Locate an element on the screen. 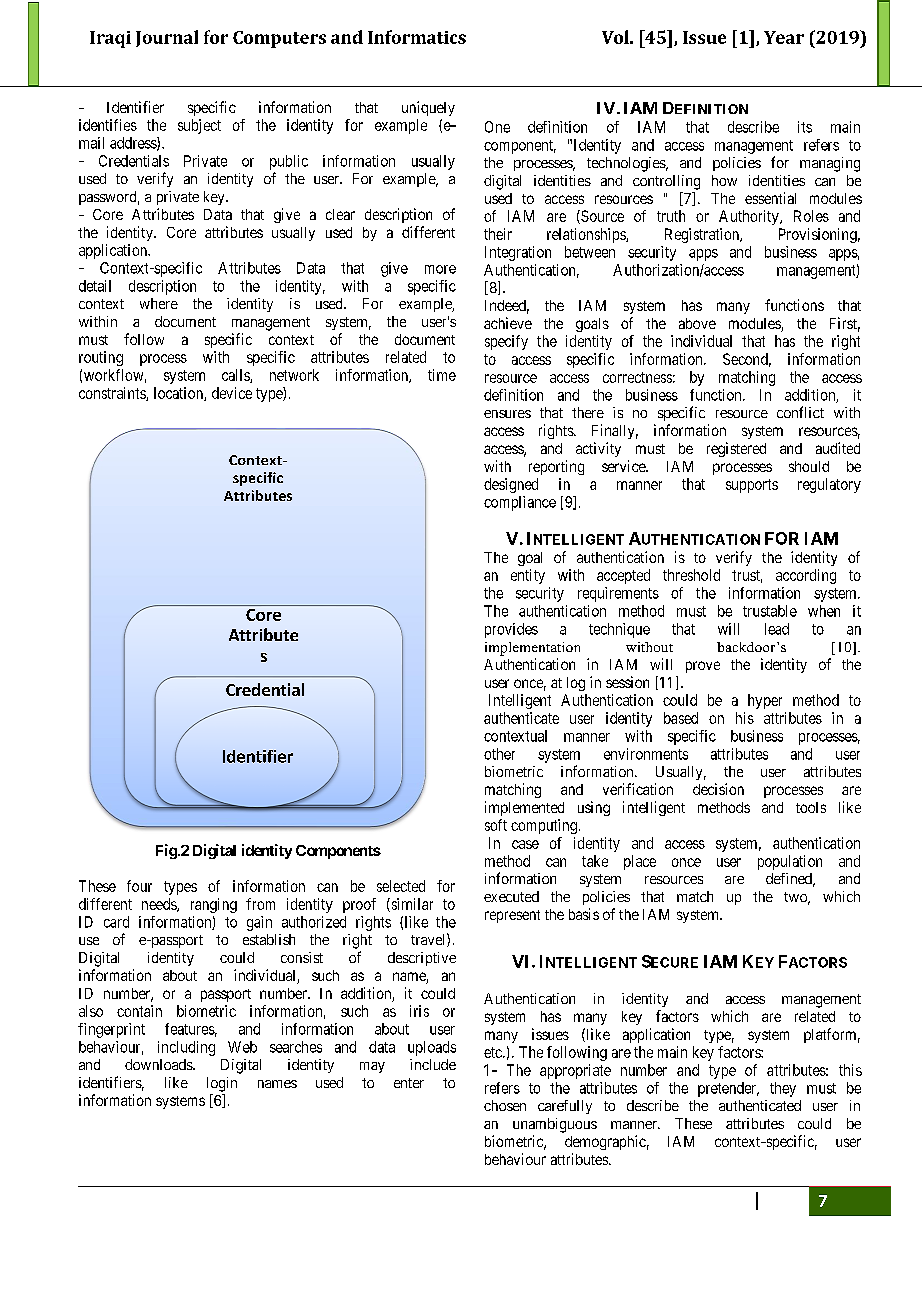 The image size is (924, 1307). Year is located at coordinates (784, 37).
